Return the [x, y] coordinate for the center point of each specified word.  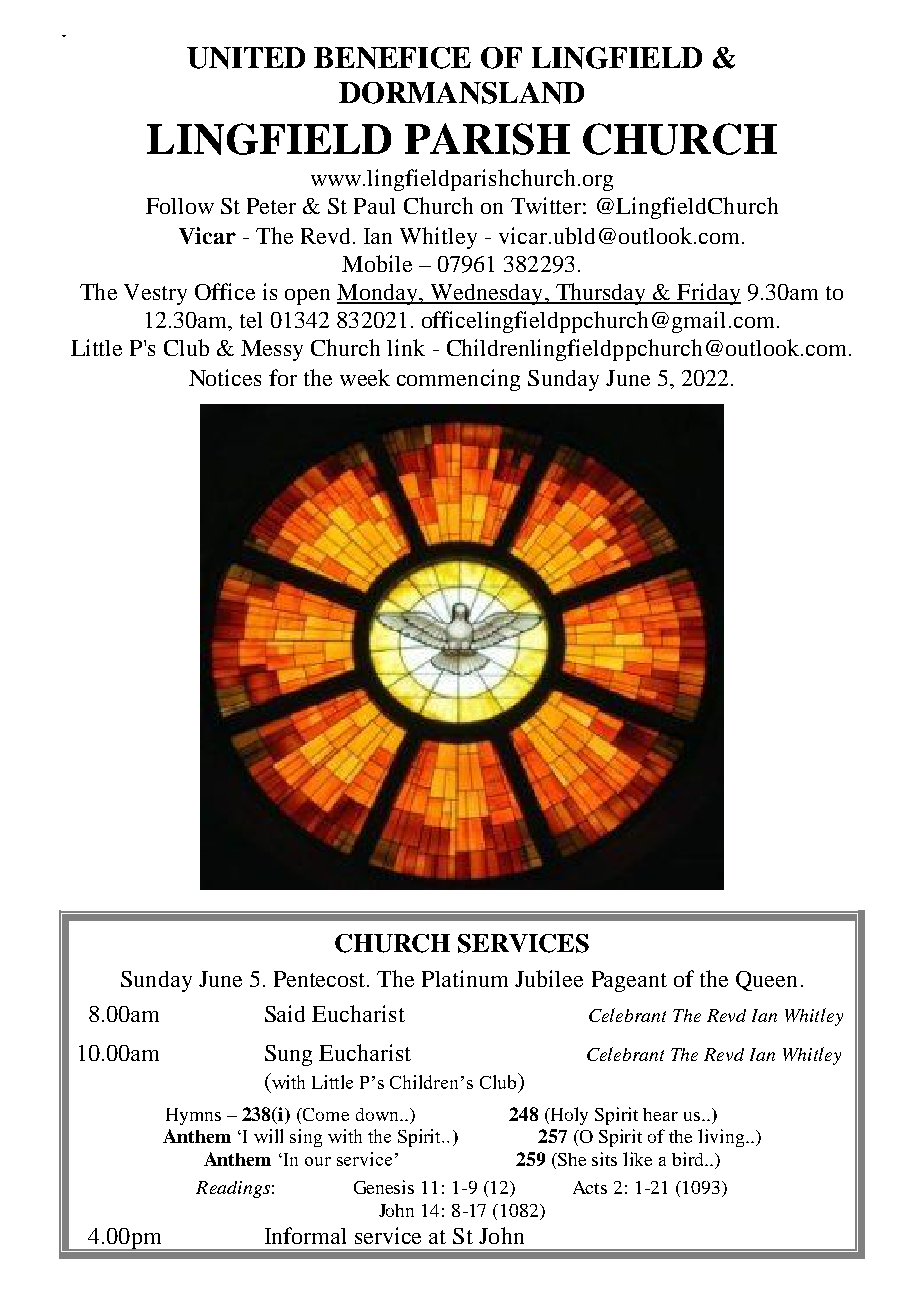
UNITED [246, 58]
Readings [233, 1189]
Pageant [629, 981]
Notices [225, 377]
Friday [708, 294]
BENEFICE [392, 58]
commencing [458, 380]
